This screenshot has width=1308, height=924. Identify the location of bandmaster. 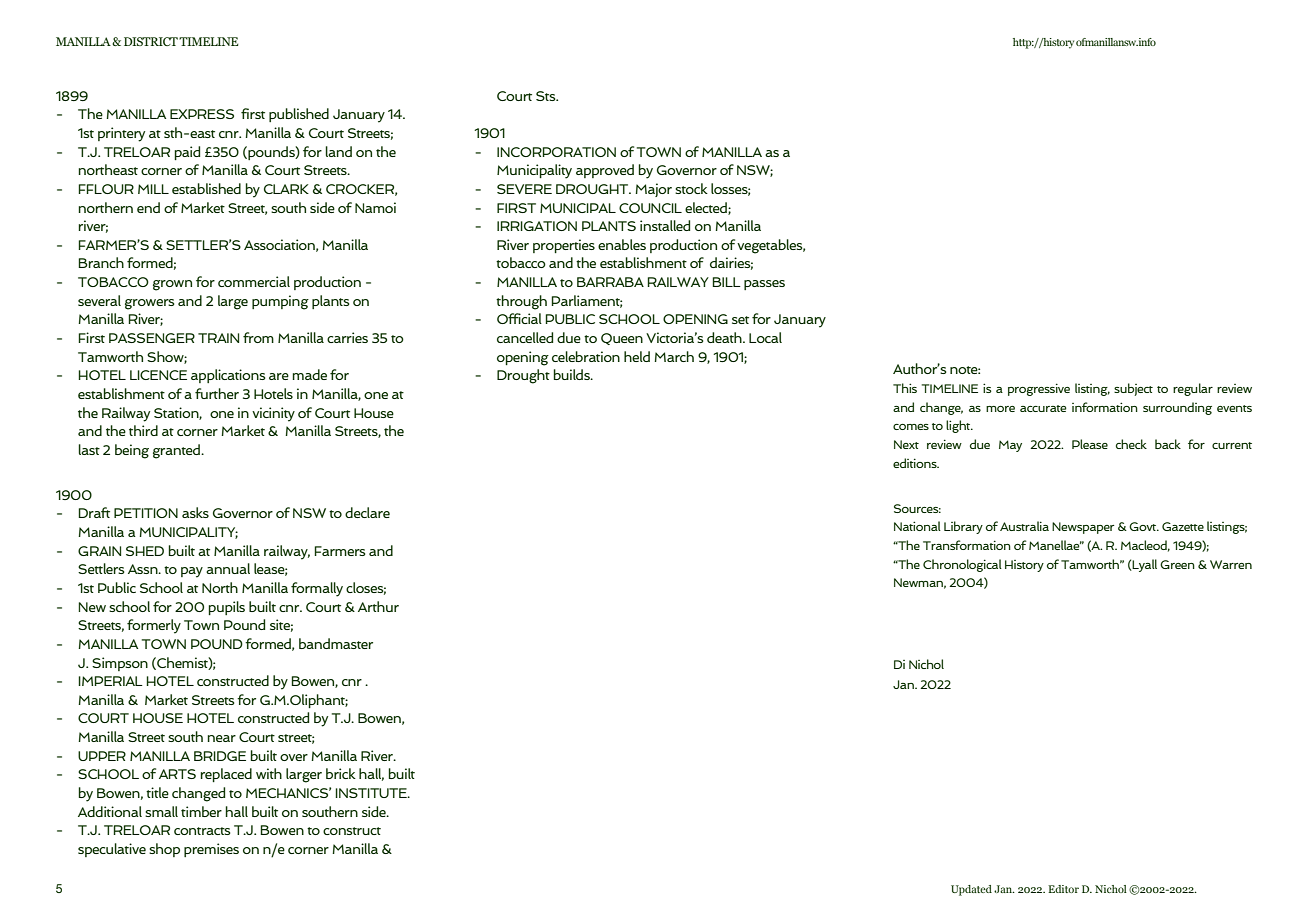
(336, 643).
